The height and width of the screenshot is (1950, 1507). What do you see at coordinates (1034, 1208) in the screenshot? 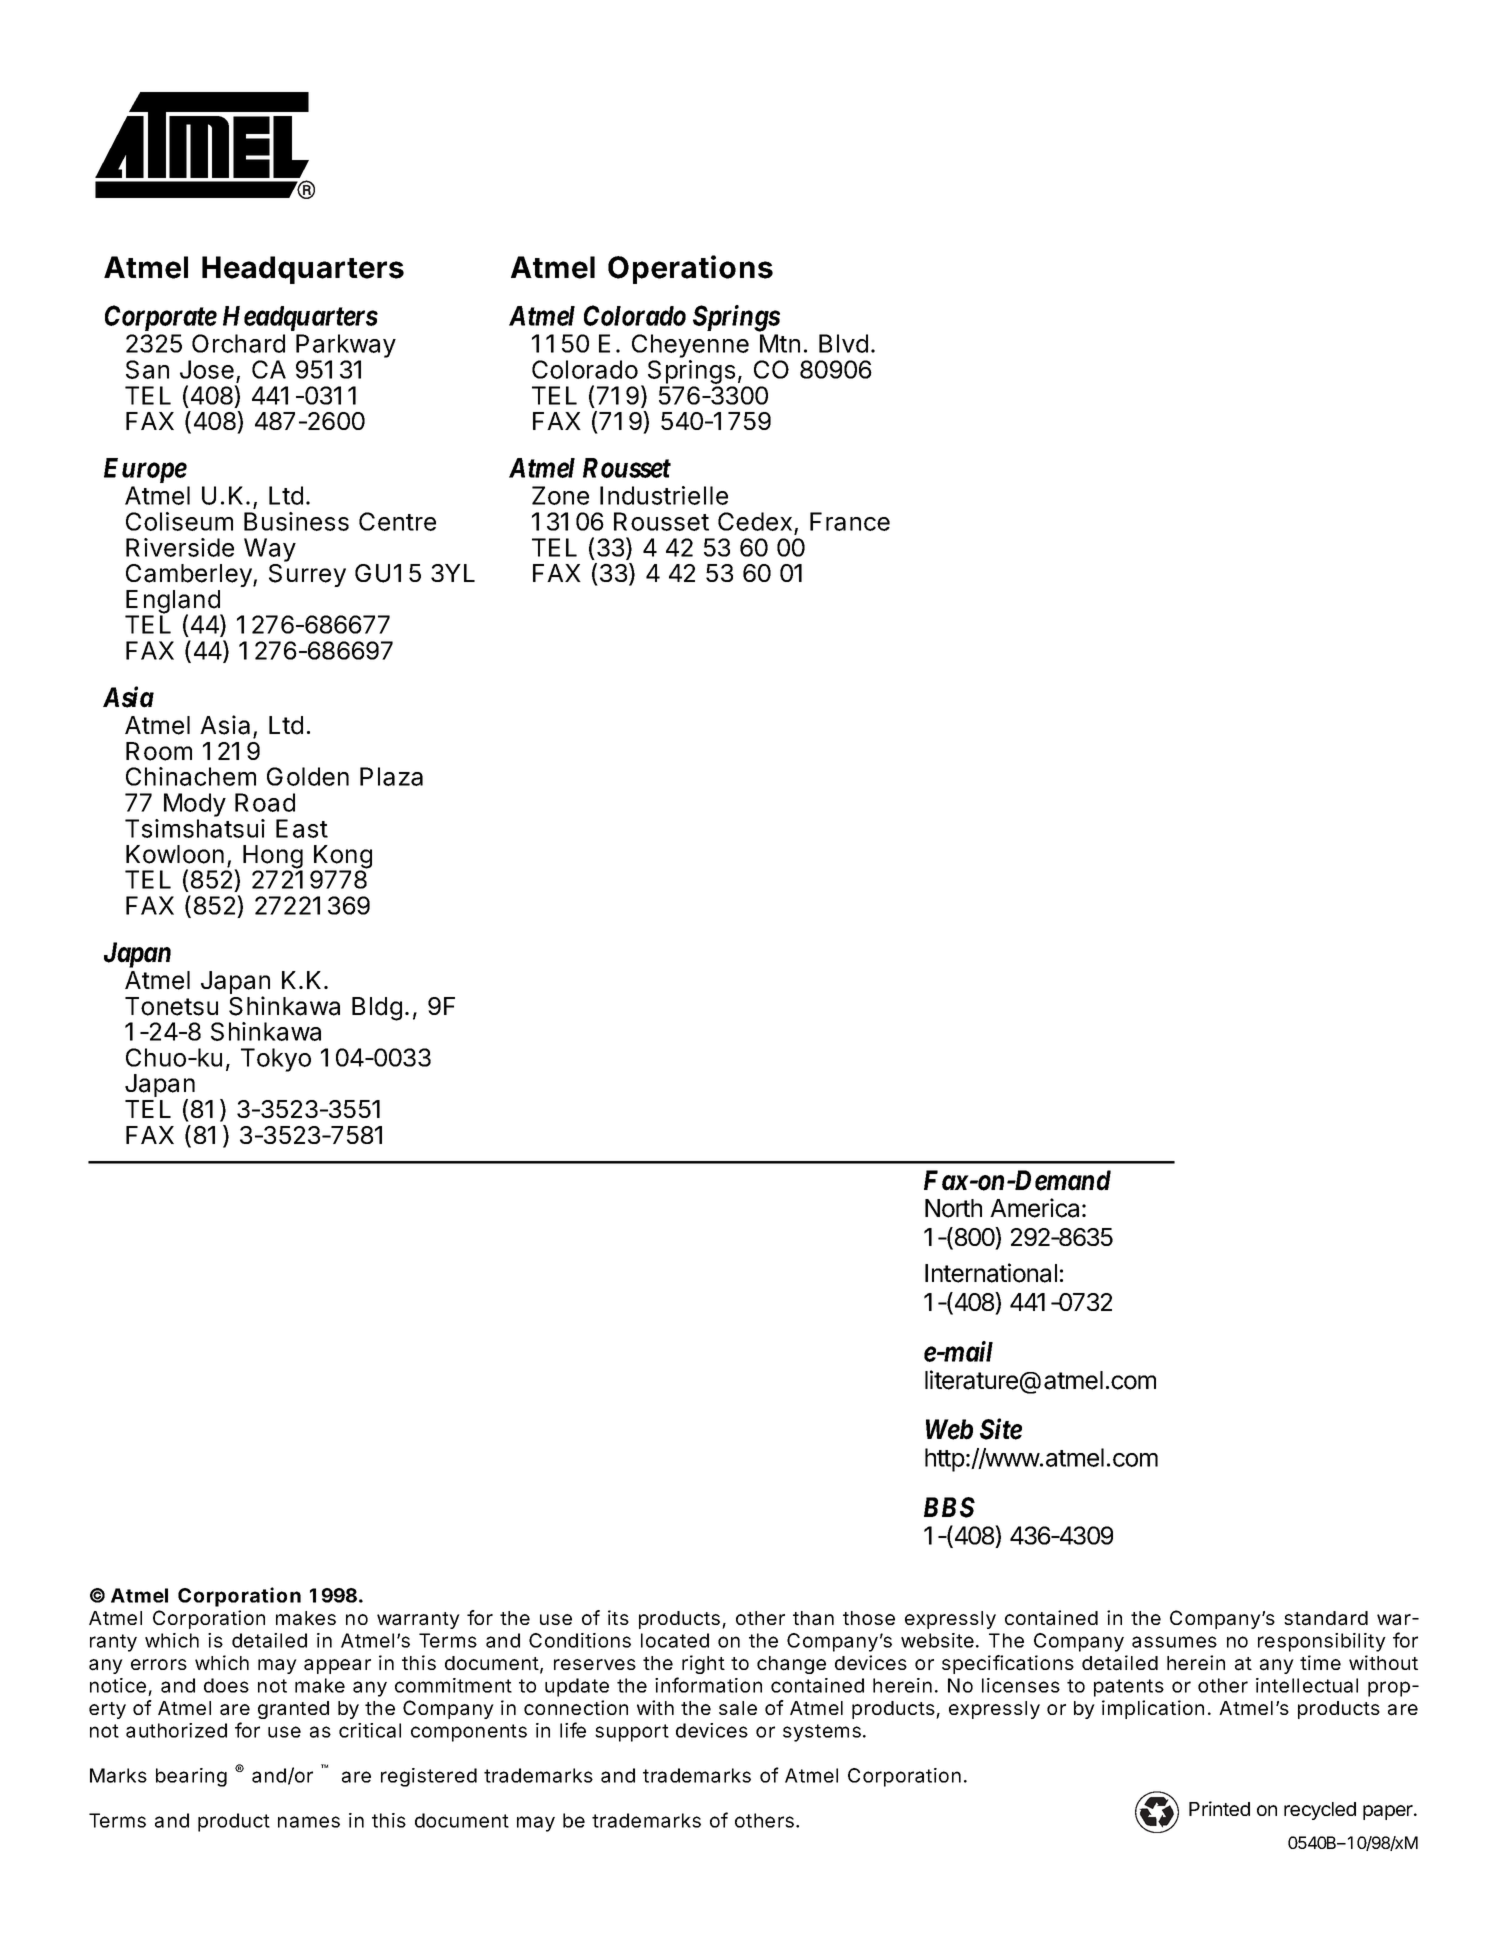
I see `America` at bounding box center [1034, 1208].
